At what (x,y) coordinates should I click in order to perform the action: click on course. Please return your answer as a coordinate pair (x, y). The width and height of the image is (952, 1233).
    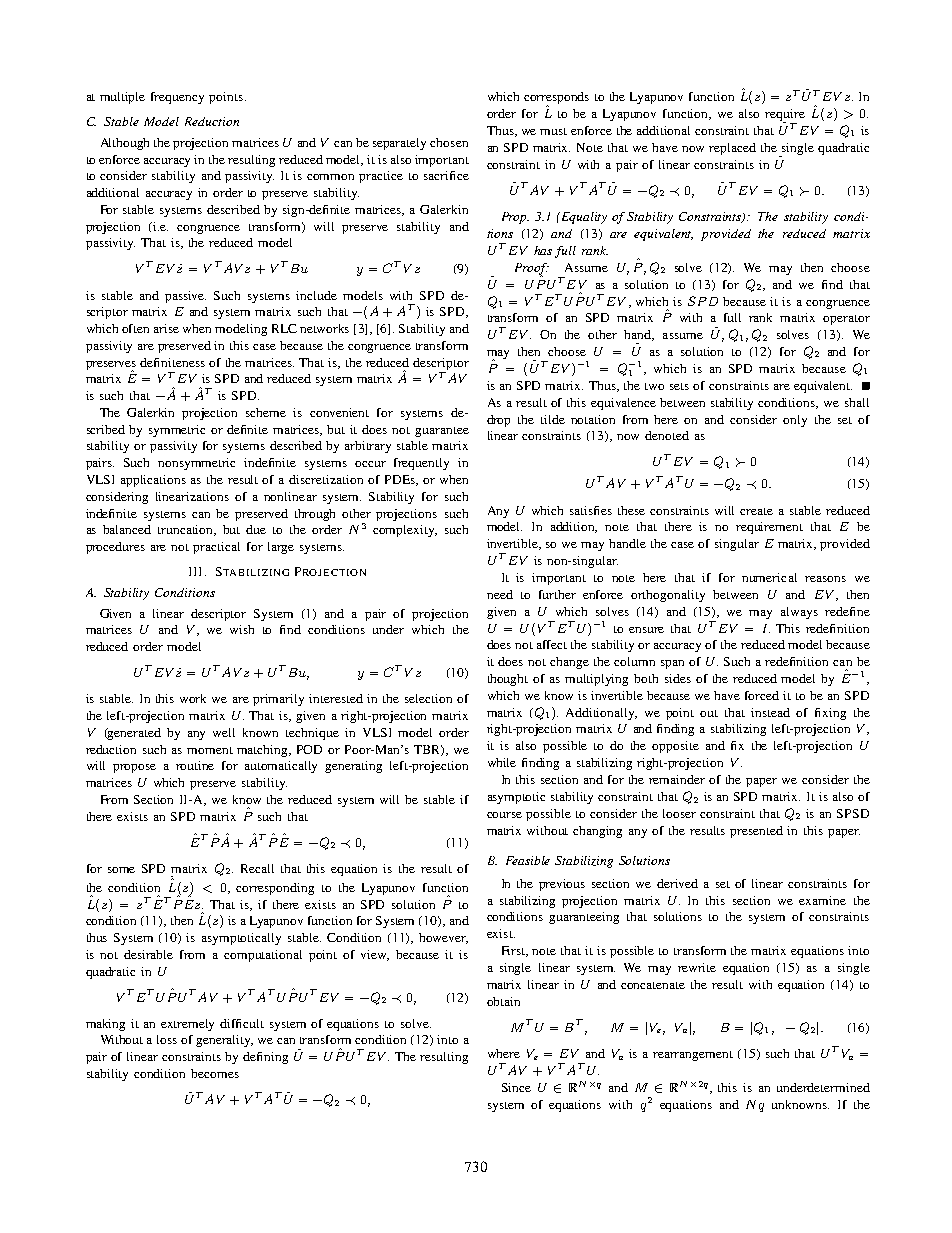
    Looking at the image, I should click on (504, 815).
